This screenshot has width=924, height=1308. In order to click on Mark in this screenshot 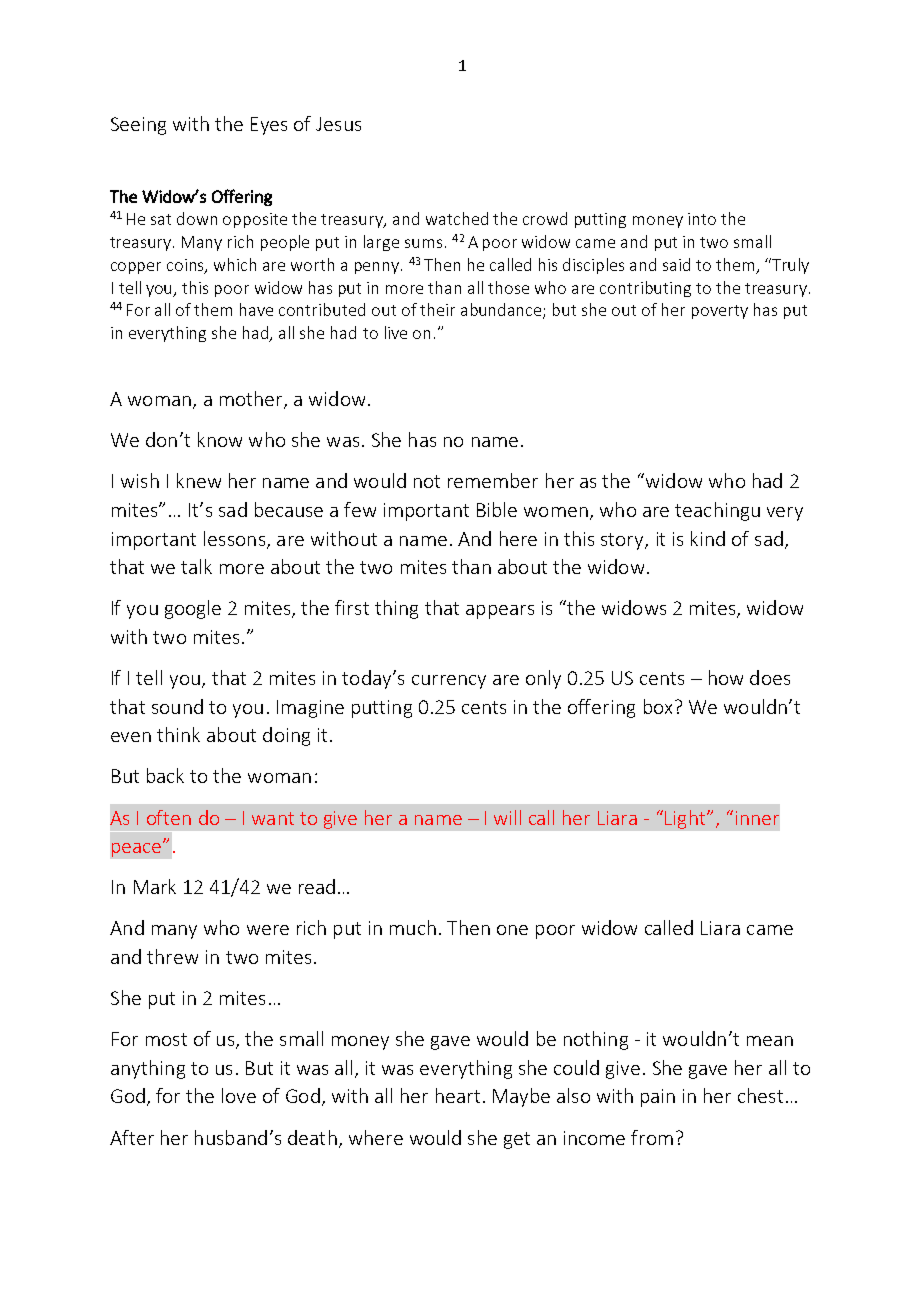, I will do `click(155, 886)`.
